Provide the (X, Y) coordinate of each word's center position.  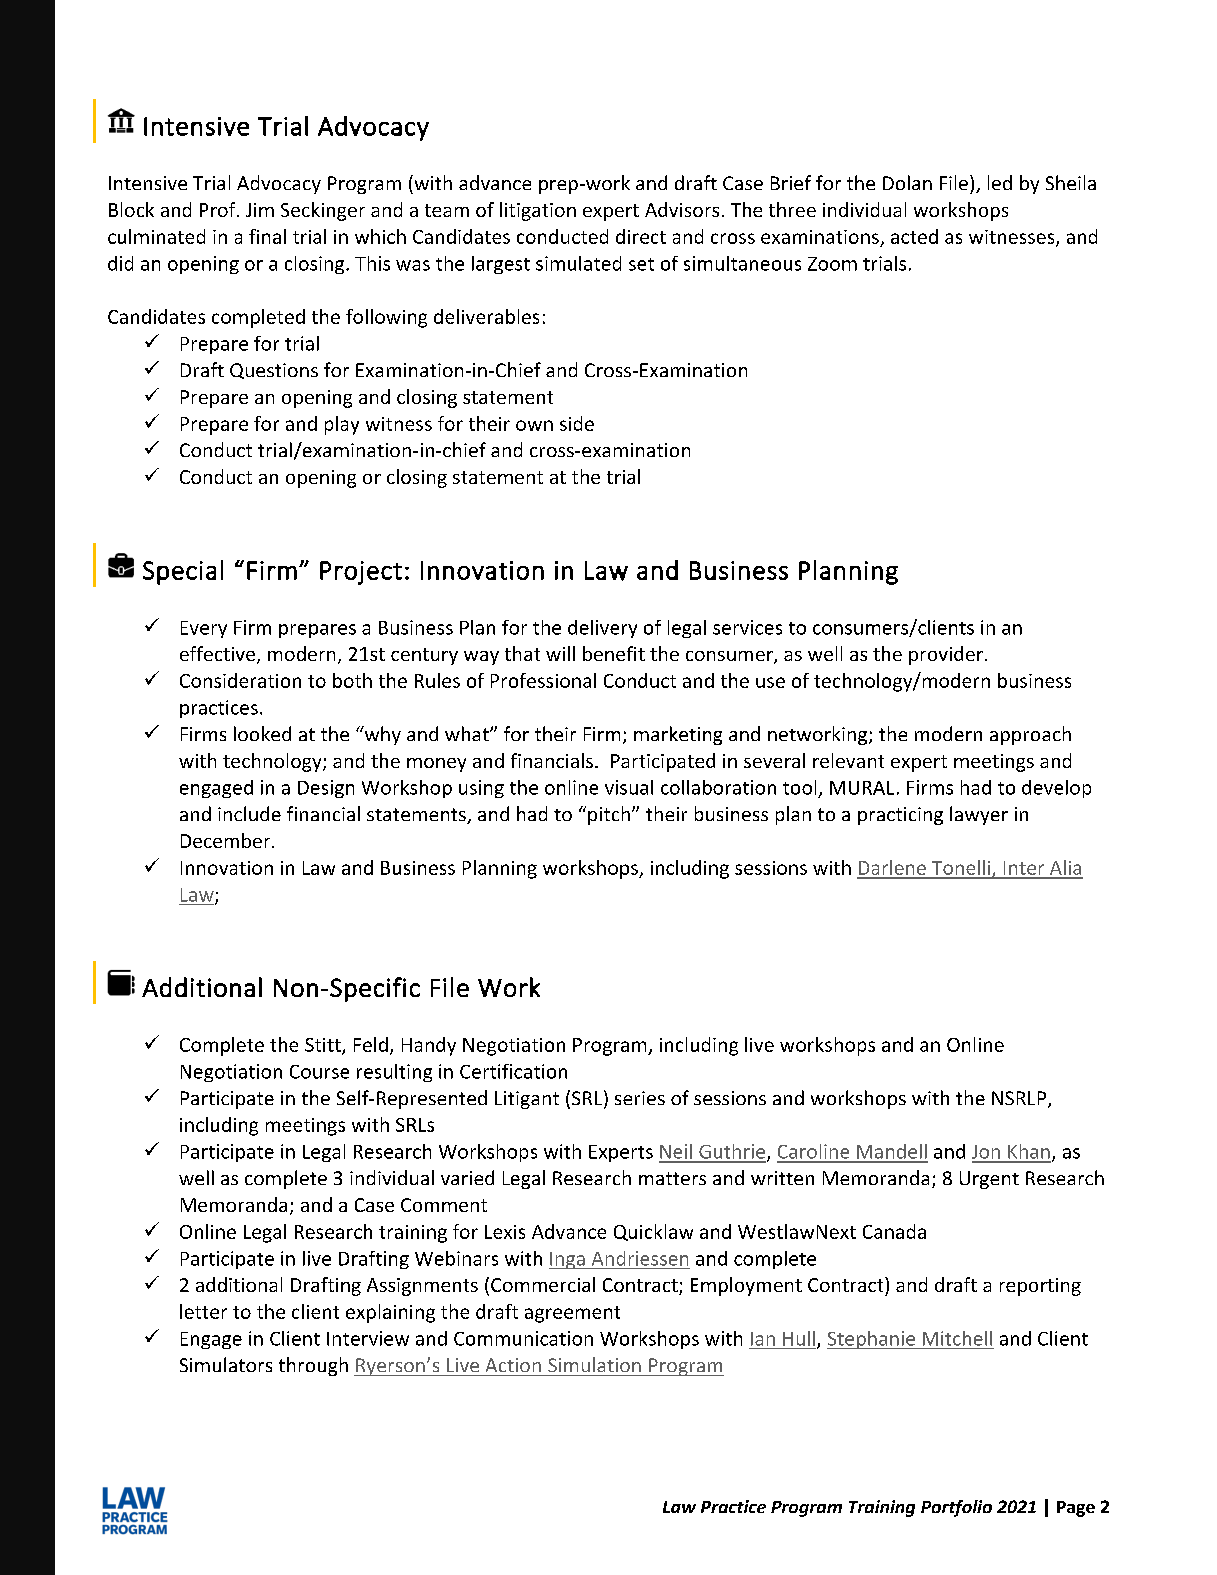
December (227, 840)
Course (319, 1072)
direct (641, 236)
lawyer (979, 815)
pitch (609, 815)
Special (183, 572)
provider (946, 655)
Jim (260, 210)
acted (914, 236)
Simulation (594, 1364)
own (534, 425)
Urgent (989, 1180)
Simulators (226, 1364)
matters (672, 1178)
